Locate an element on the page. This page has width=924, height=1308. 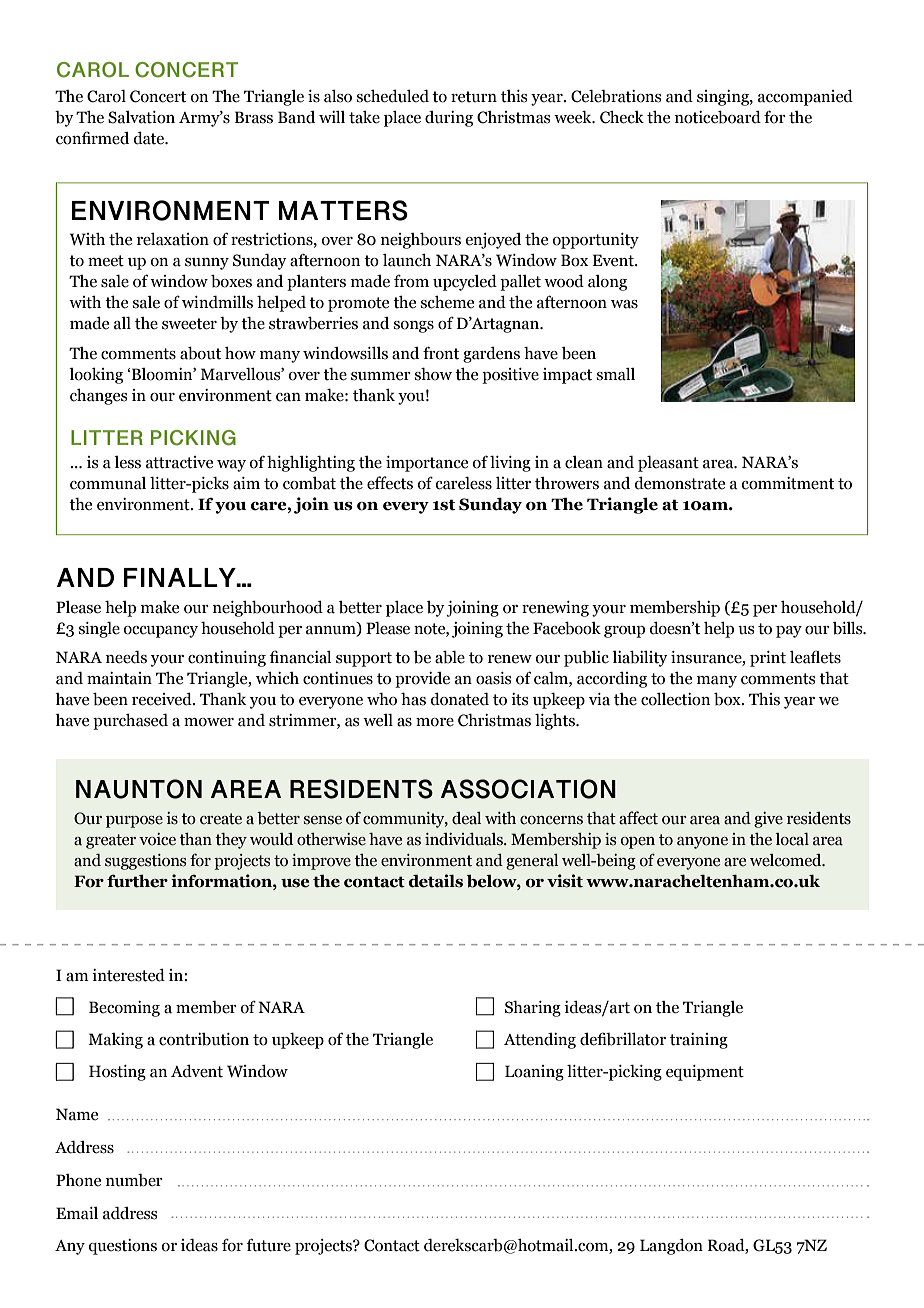
about is located at coordinates (200, 353).
